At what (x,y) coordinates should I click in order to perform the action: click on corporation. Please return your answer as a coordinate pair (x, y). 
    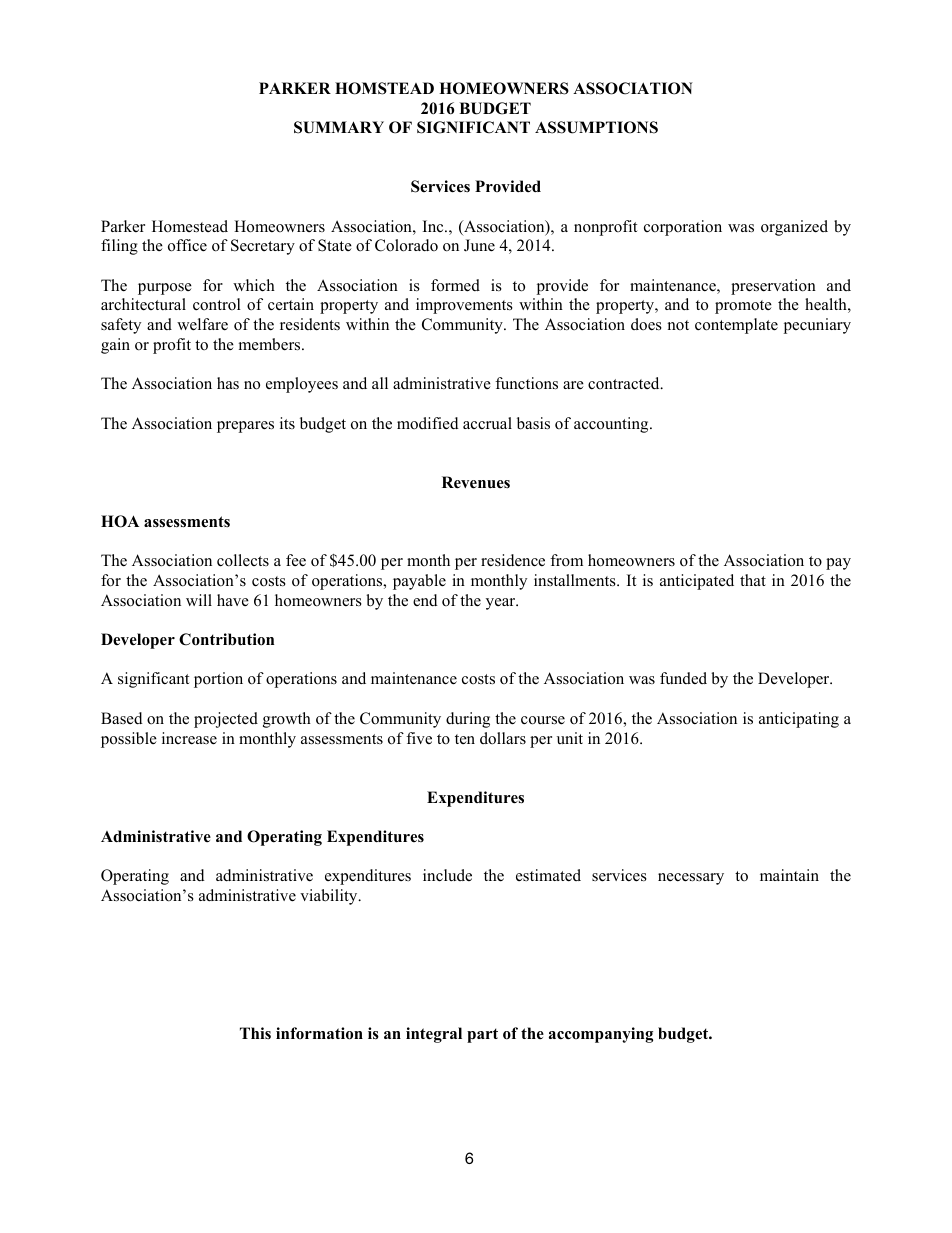
    Looking at the image, I should click on (683, 228).
